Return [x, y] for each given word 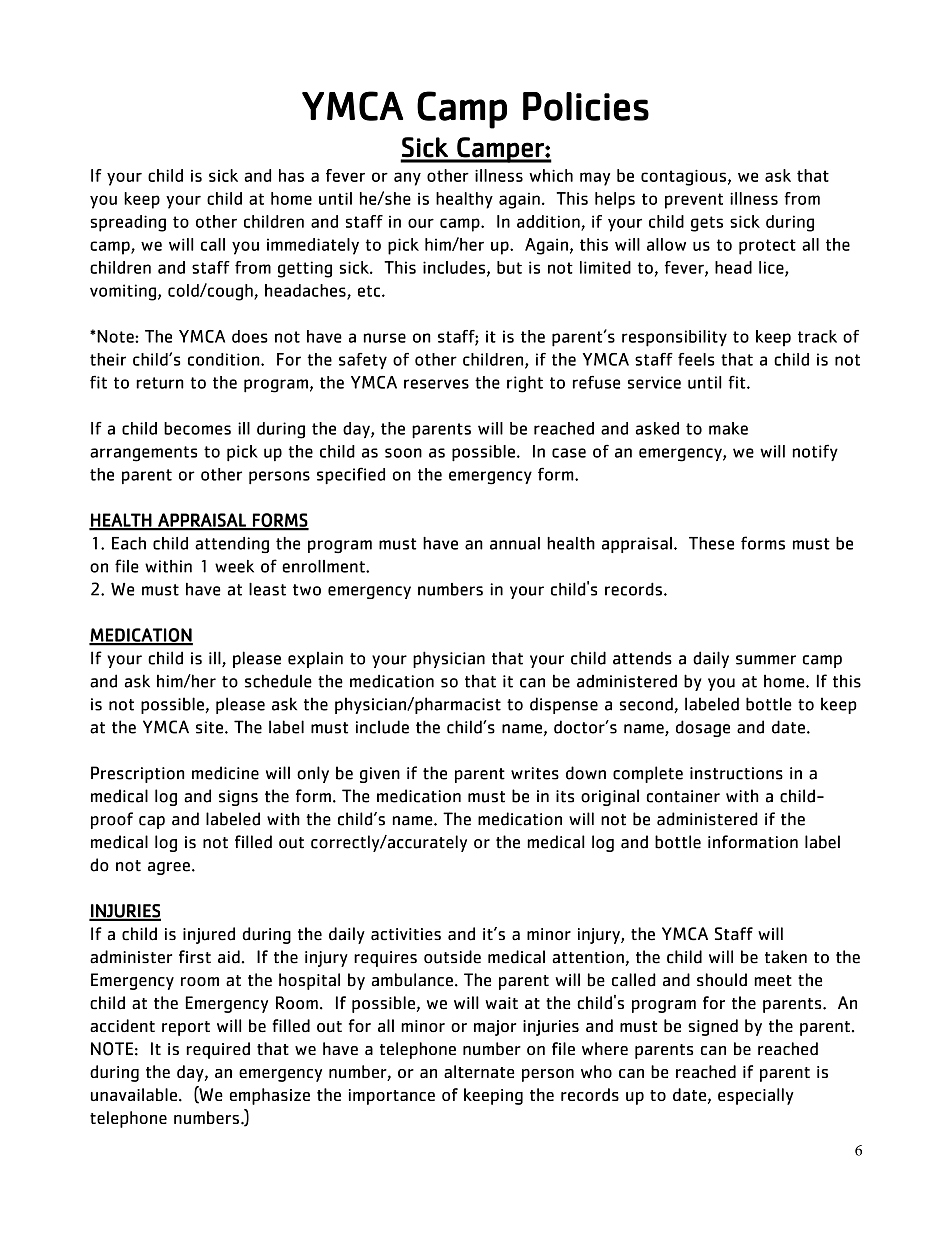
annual [515, 543]
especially [756, 1096]
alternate [479, 1071]
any [407, 179]
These [711, 543]
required [218, 1050]
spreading [128, 223]
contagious [683, 177]
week [234, 566]
